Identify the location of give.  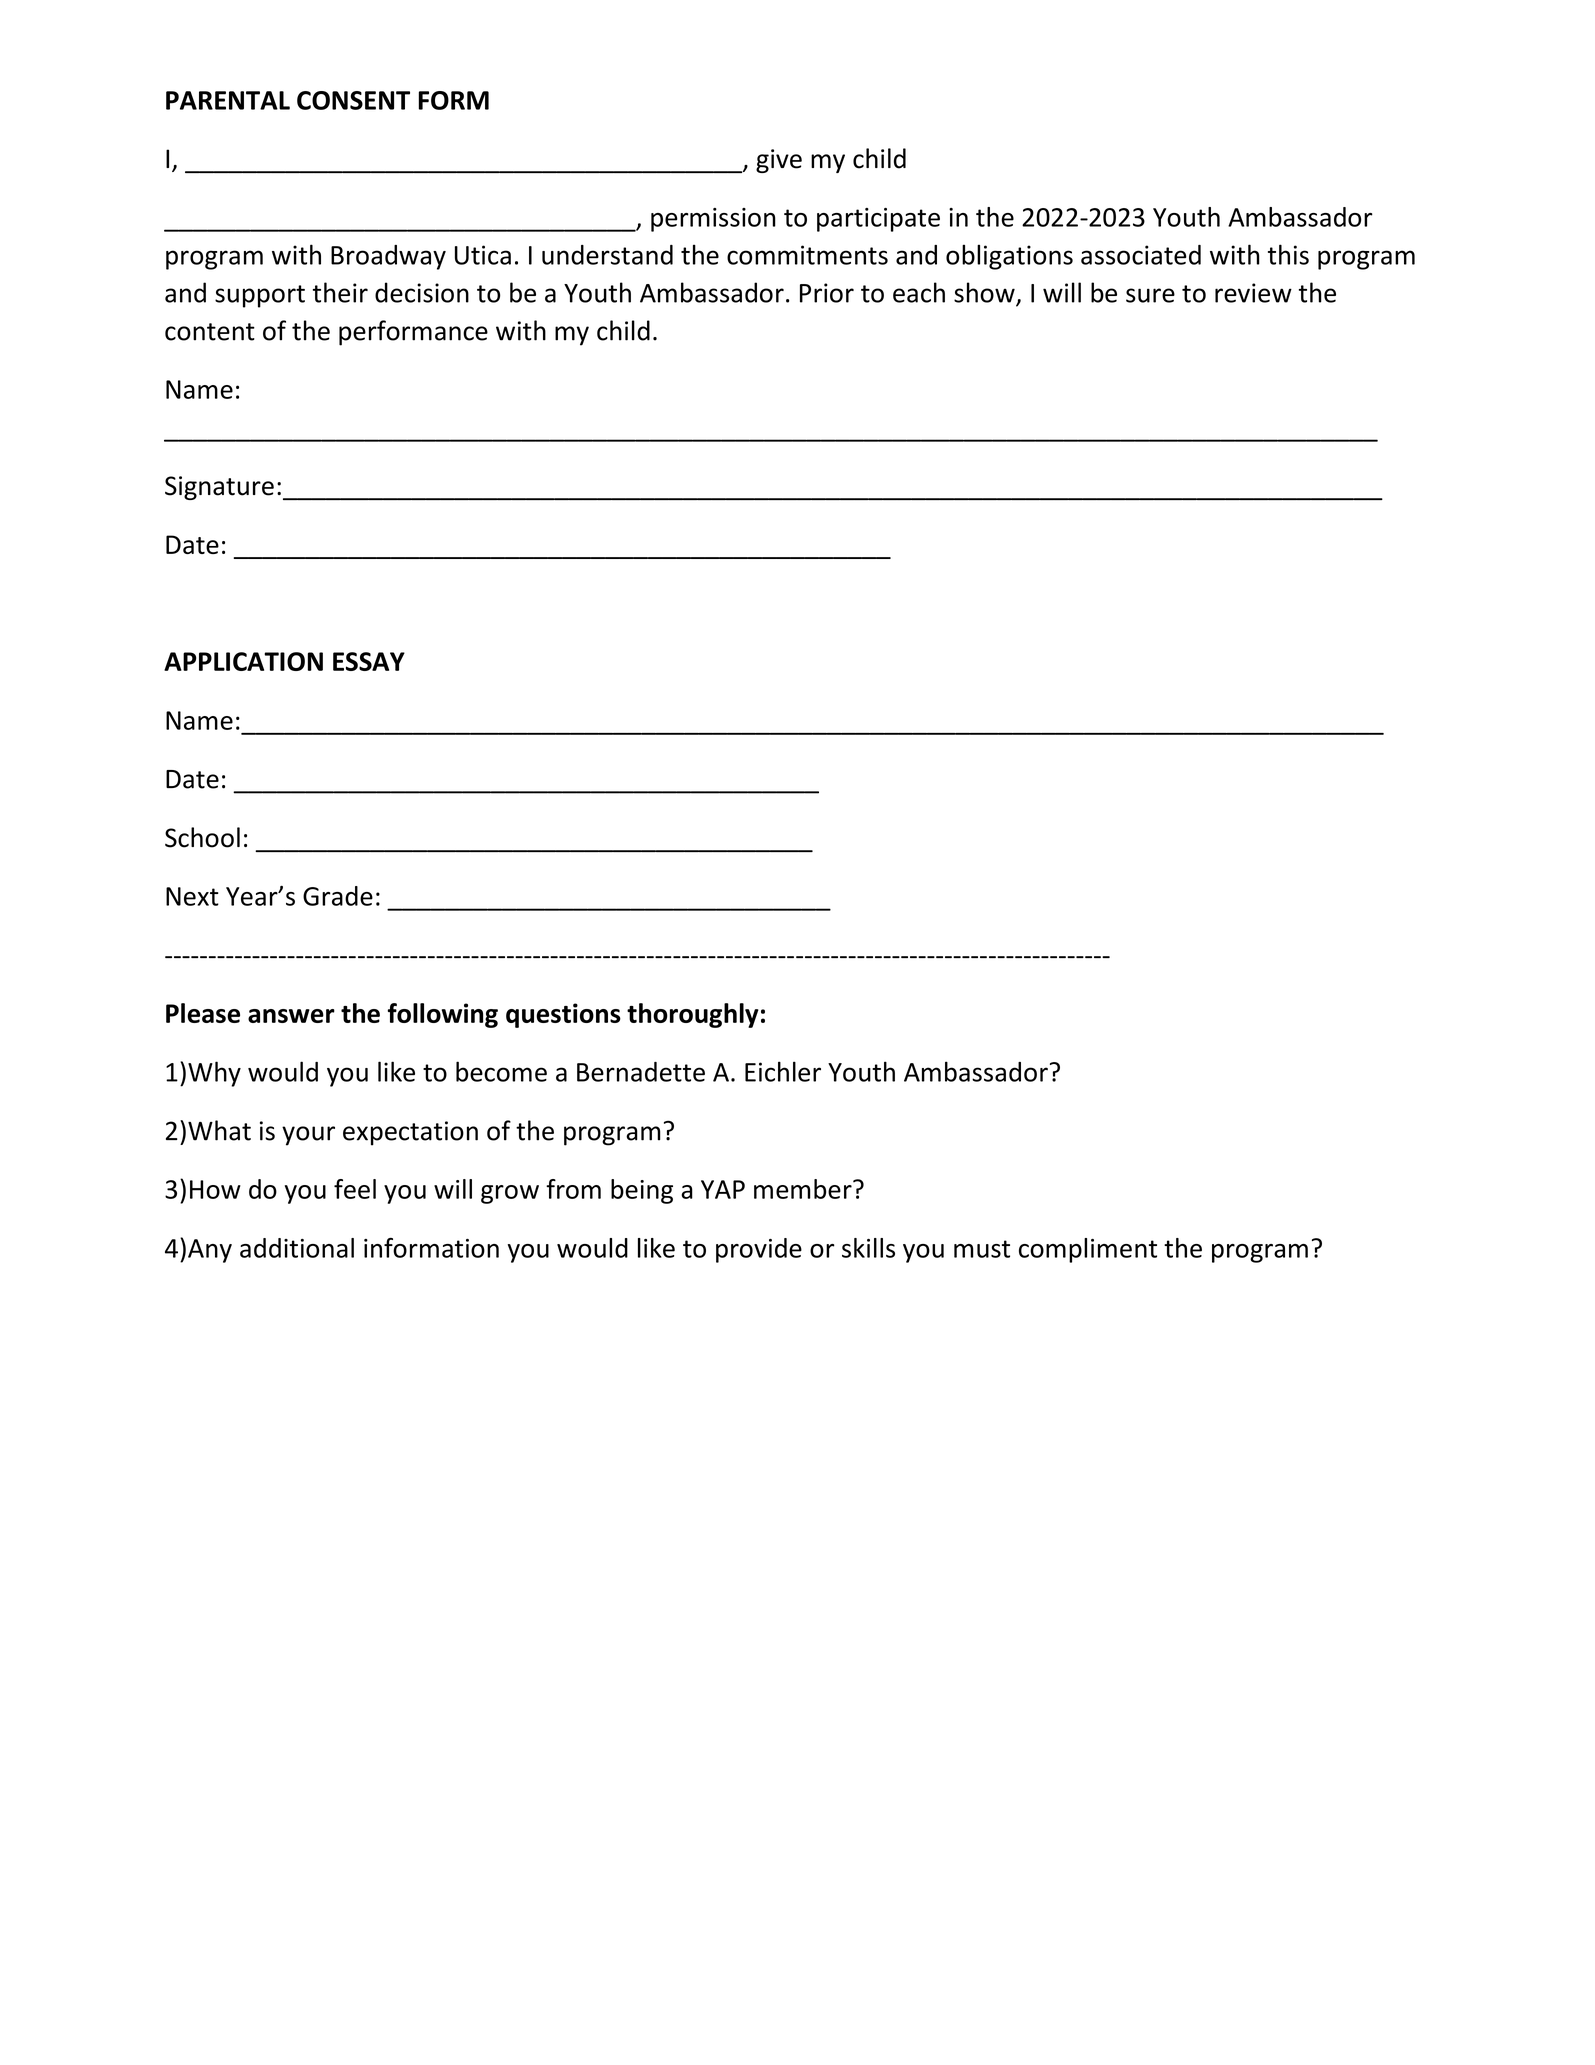
(779, 161).
